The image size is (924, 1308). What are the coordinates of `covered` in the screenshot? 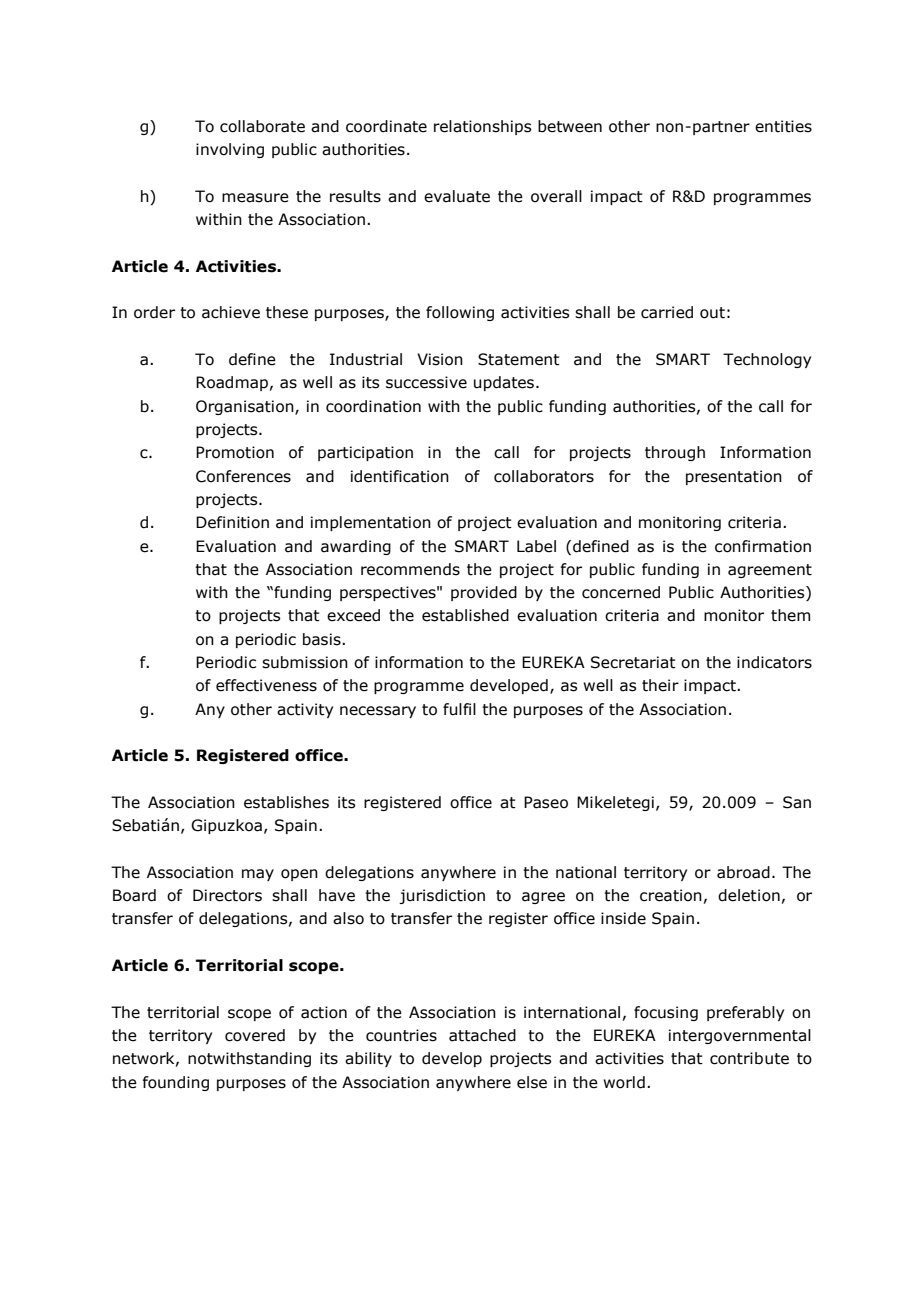 It's located at (255, 1035).
